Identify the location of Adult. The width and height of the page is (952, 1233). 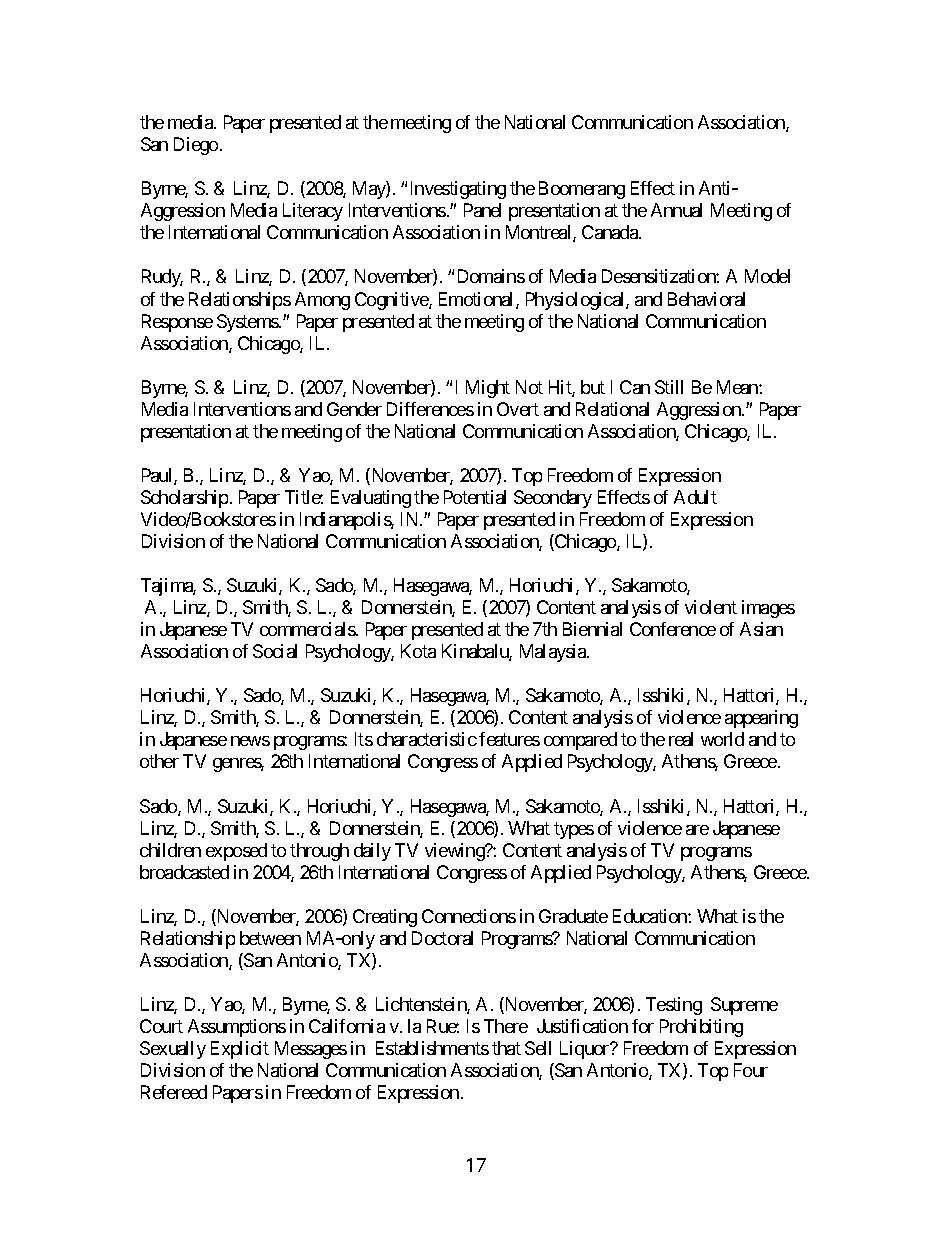
(695, 497).
